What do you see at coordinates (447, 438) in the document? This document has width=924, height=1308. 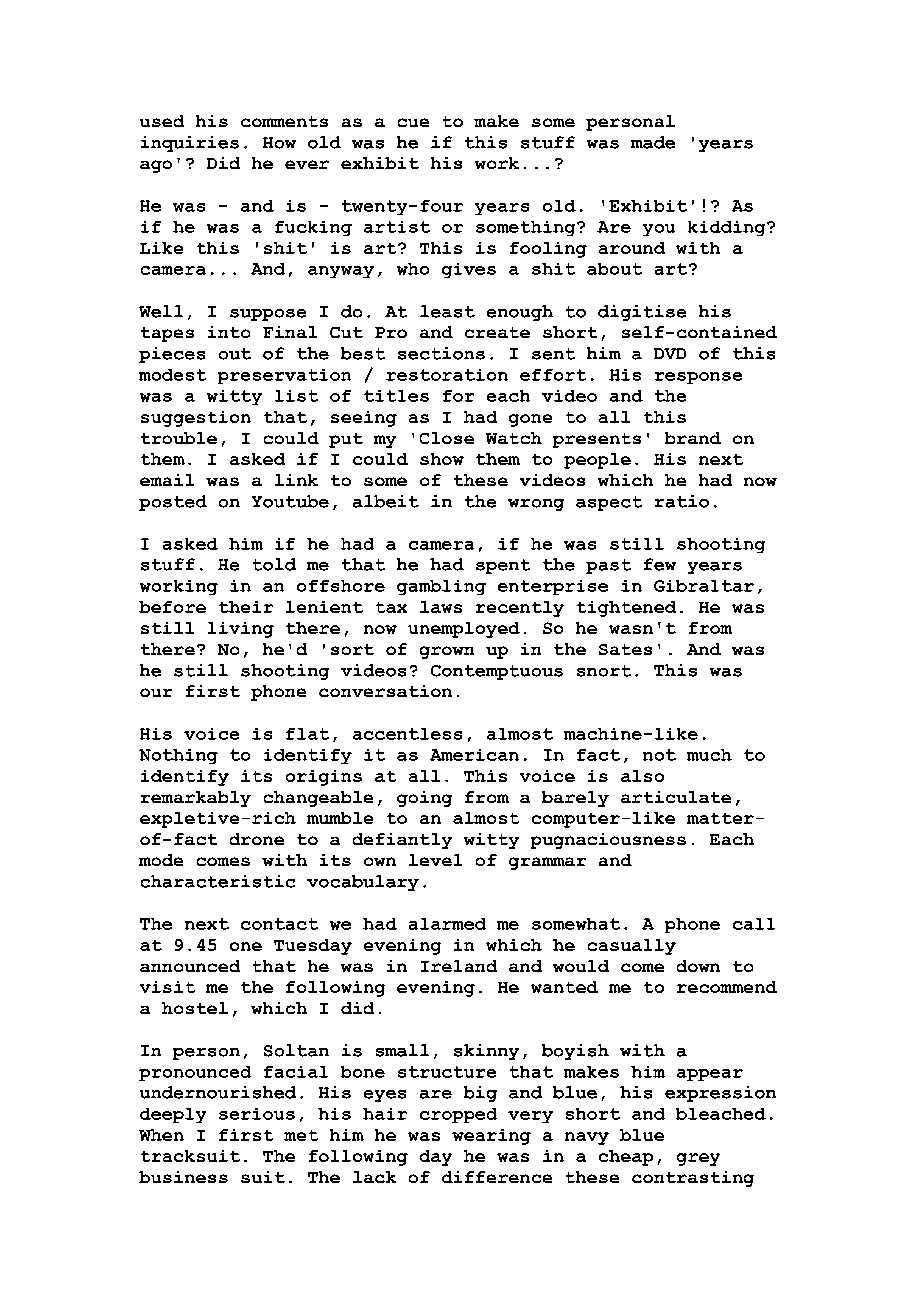 I see `Close` at bounding box center [447, 438].
